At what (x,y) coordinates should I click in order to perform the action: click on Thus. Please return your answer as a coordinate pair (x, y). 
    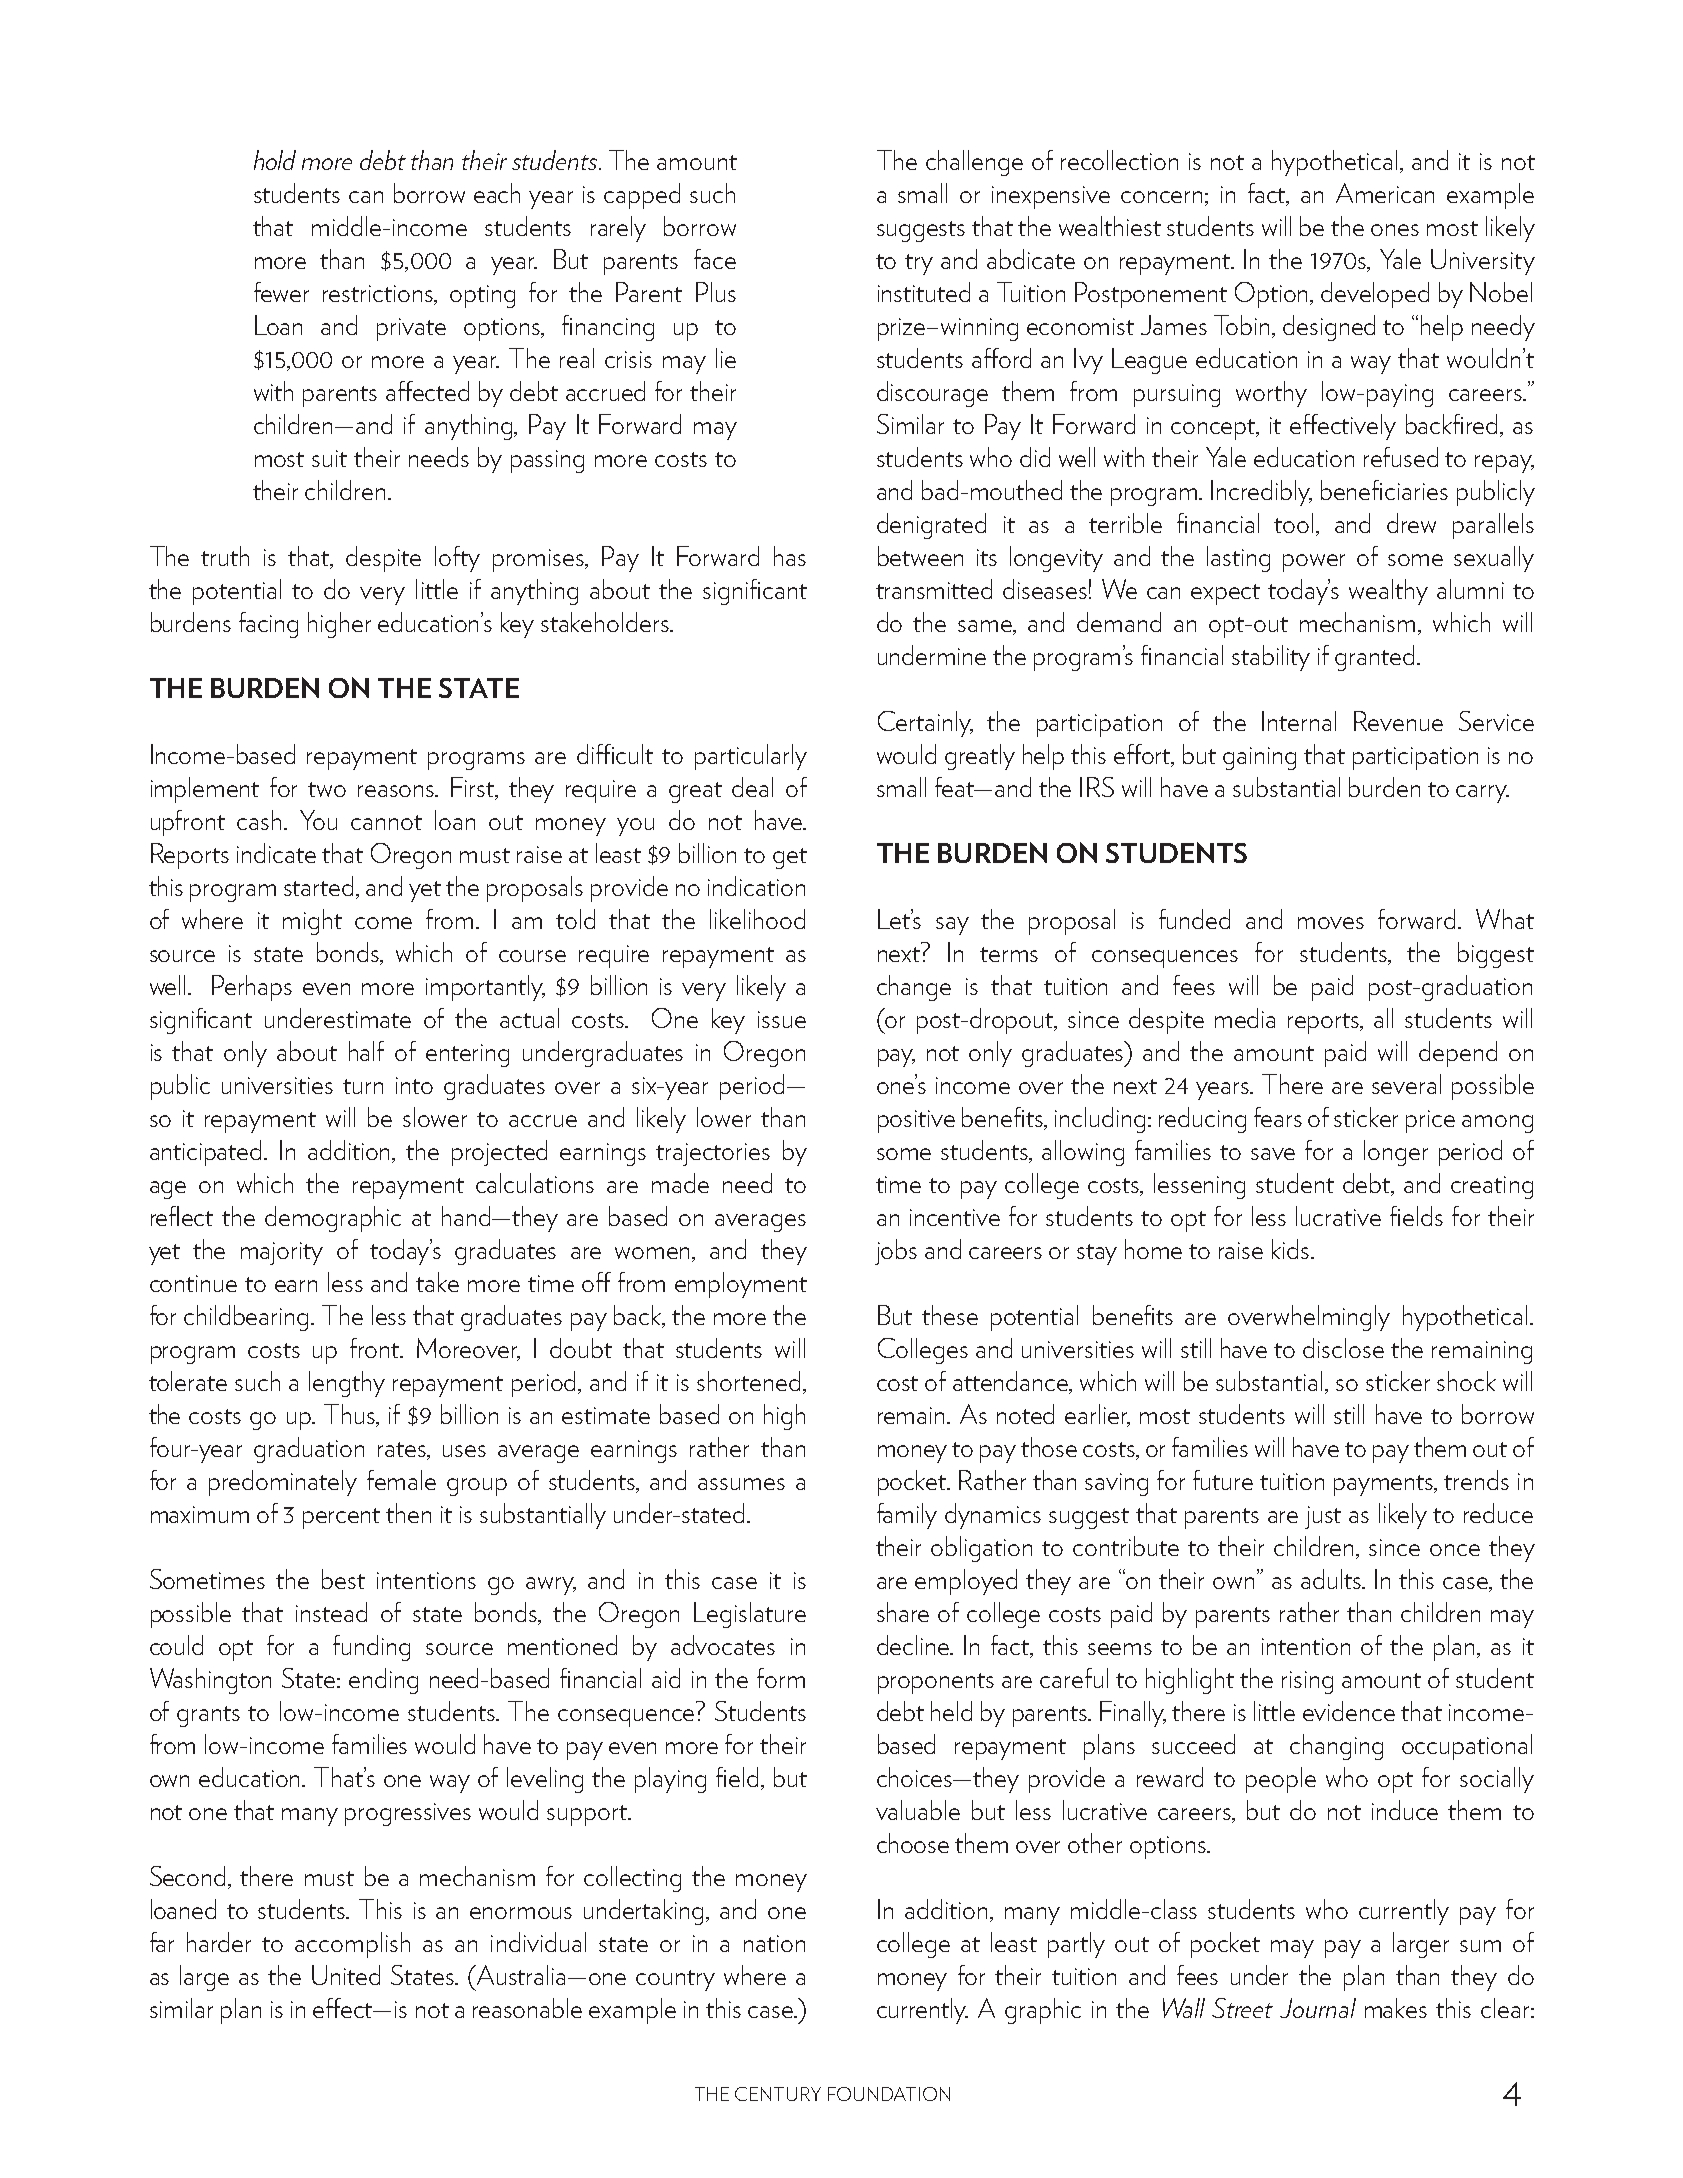
    Looking at the image, I should click on (350, 1415).
